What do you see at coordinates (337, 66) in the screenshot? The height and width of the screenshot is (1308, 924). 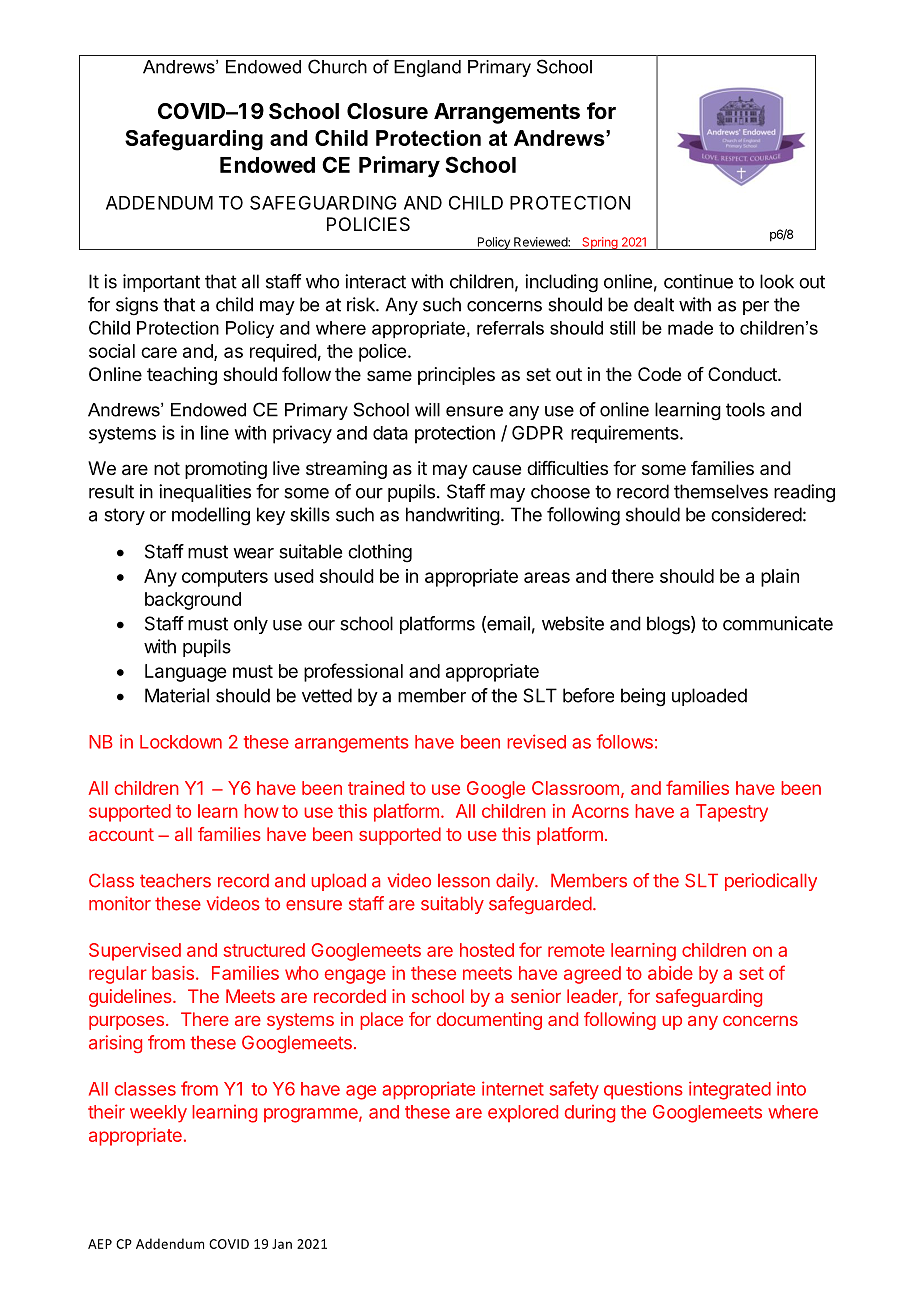 I see `Church` at bounding box center [337, 66].
